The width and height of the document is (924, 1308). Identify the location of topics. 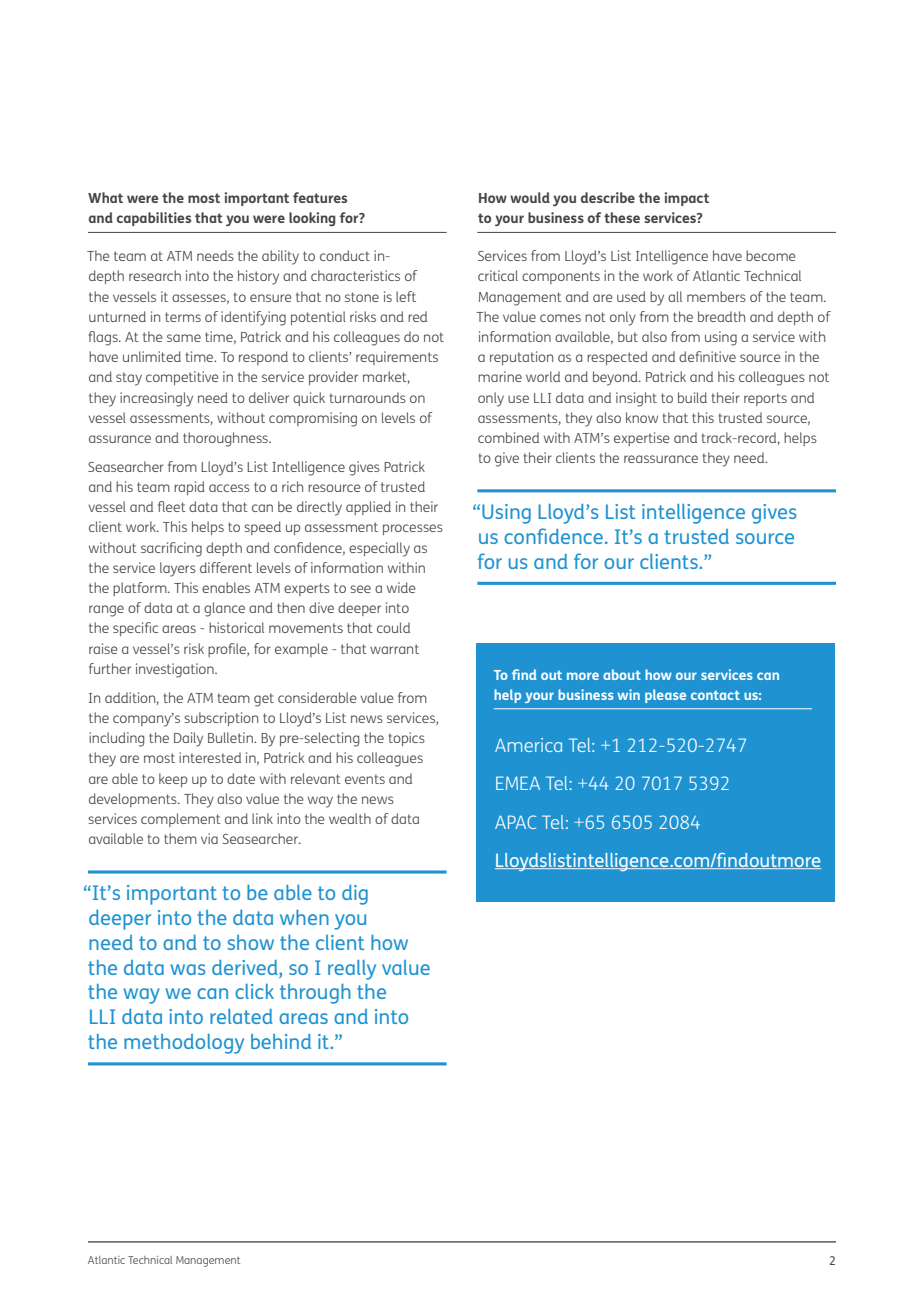
(406, 739).
